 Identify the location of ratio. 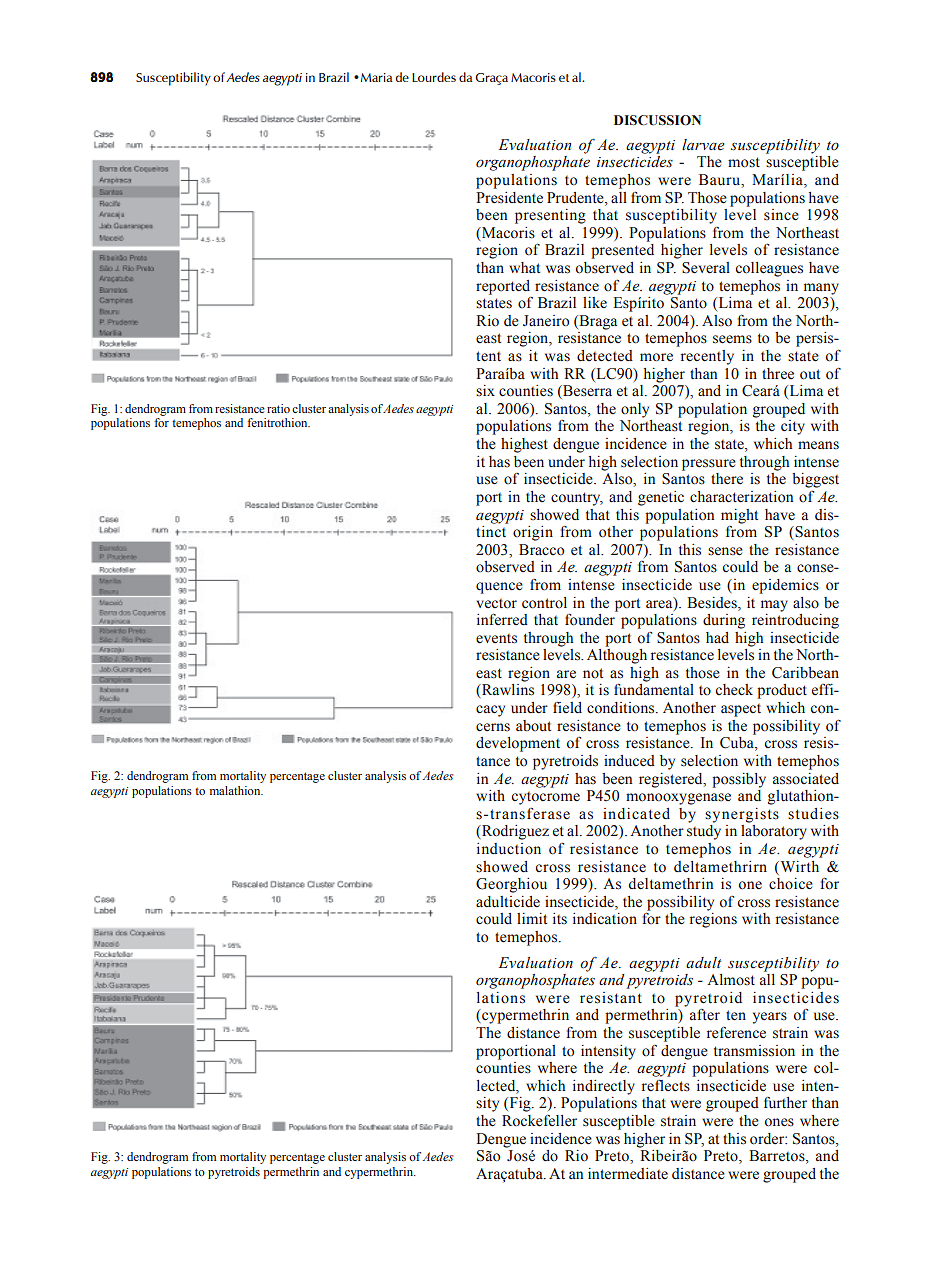
(278, 408).
